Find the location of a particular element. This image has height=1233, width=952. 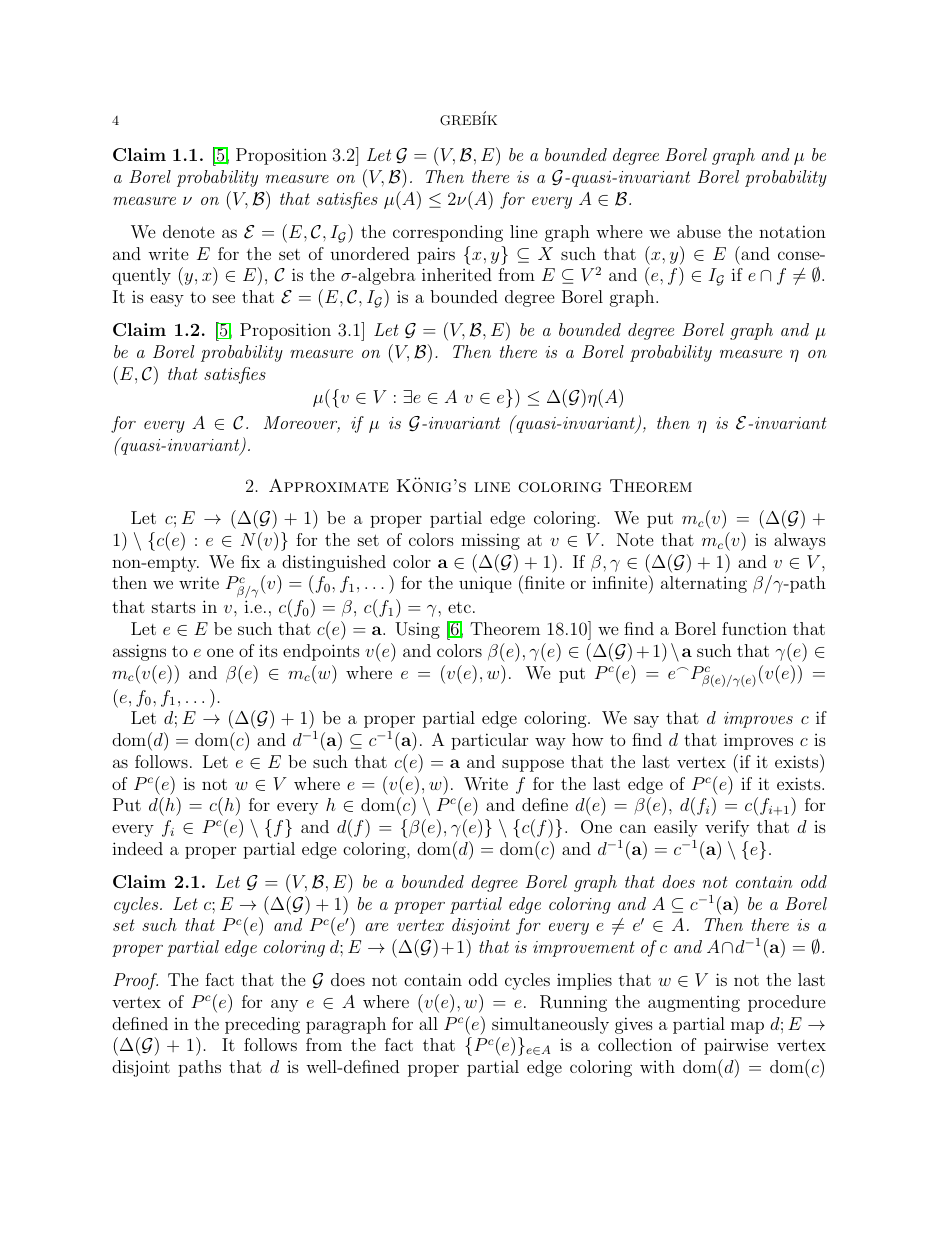

abuse is located at coordinates (699, 231).
